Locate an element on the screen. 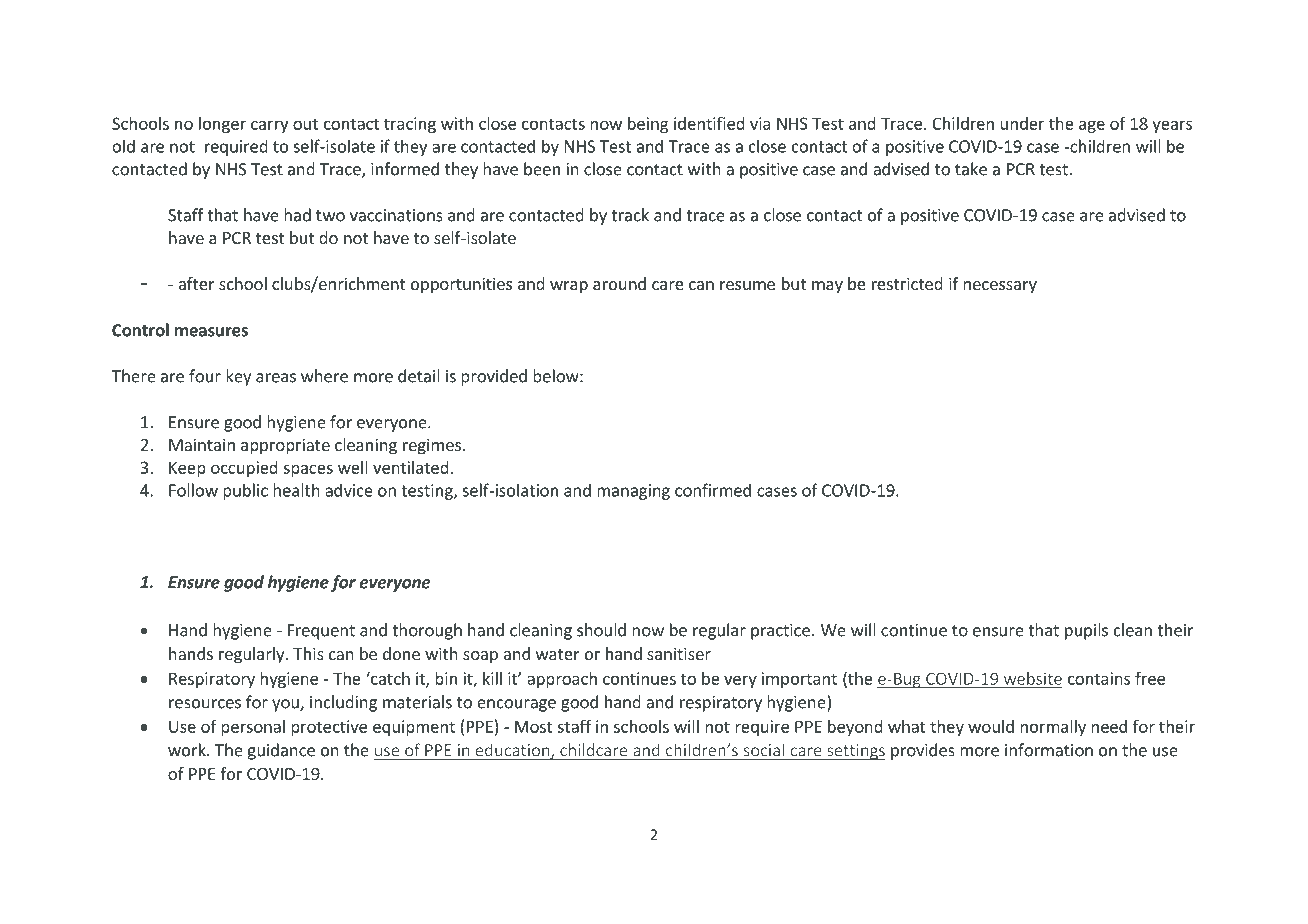 This screenshot has width=1308, height=924. managing is located at coordinates (633, 492).
